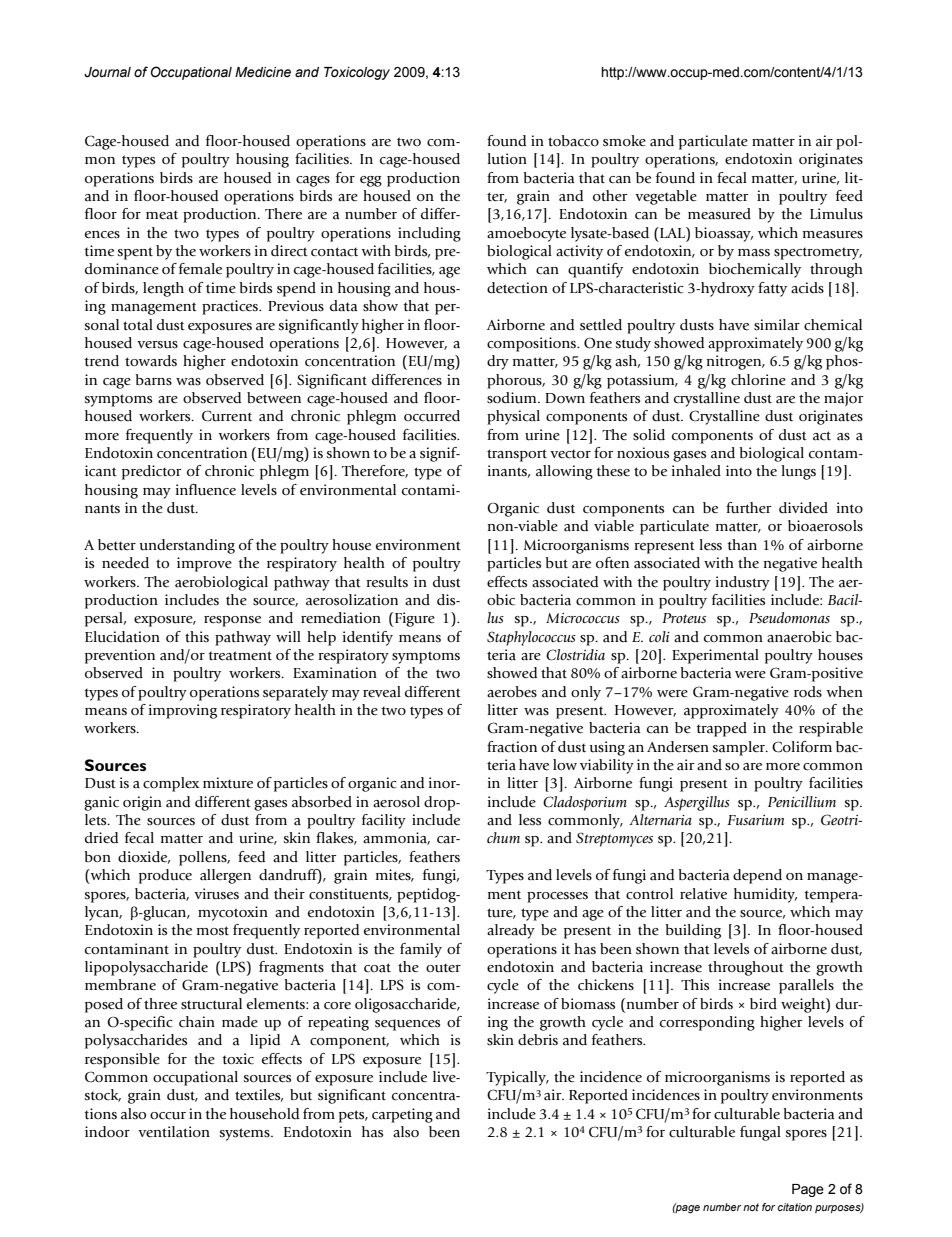 The image size is (952, 1237). I want to click on fraction, so click(512, 747).
